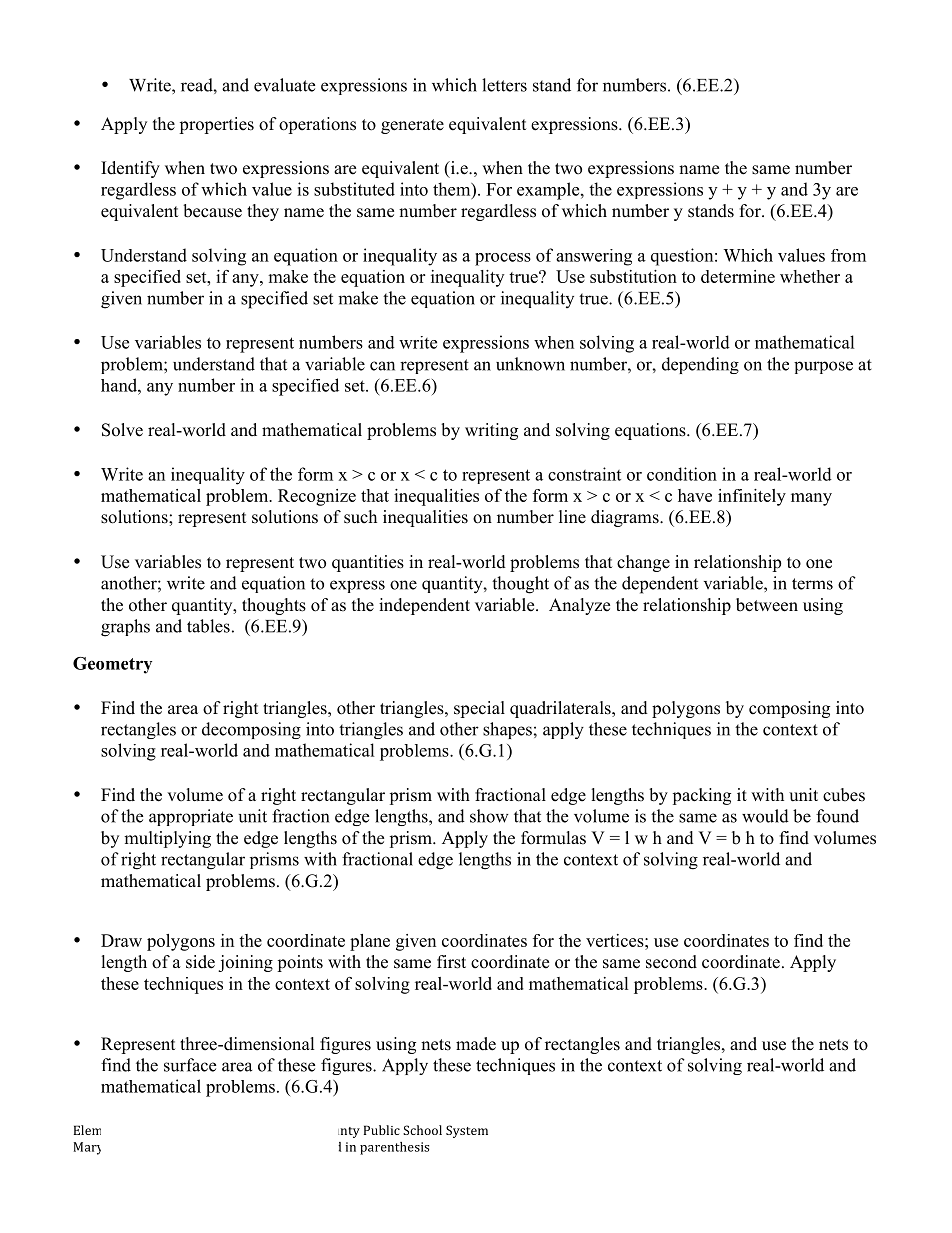  Describe the element at coordinates (752, 497) in the page. I see `infinitely` at that location.
